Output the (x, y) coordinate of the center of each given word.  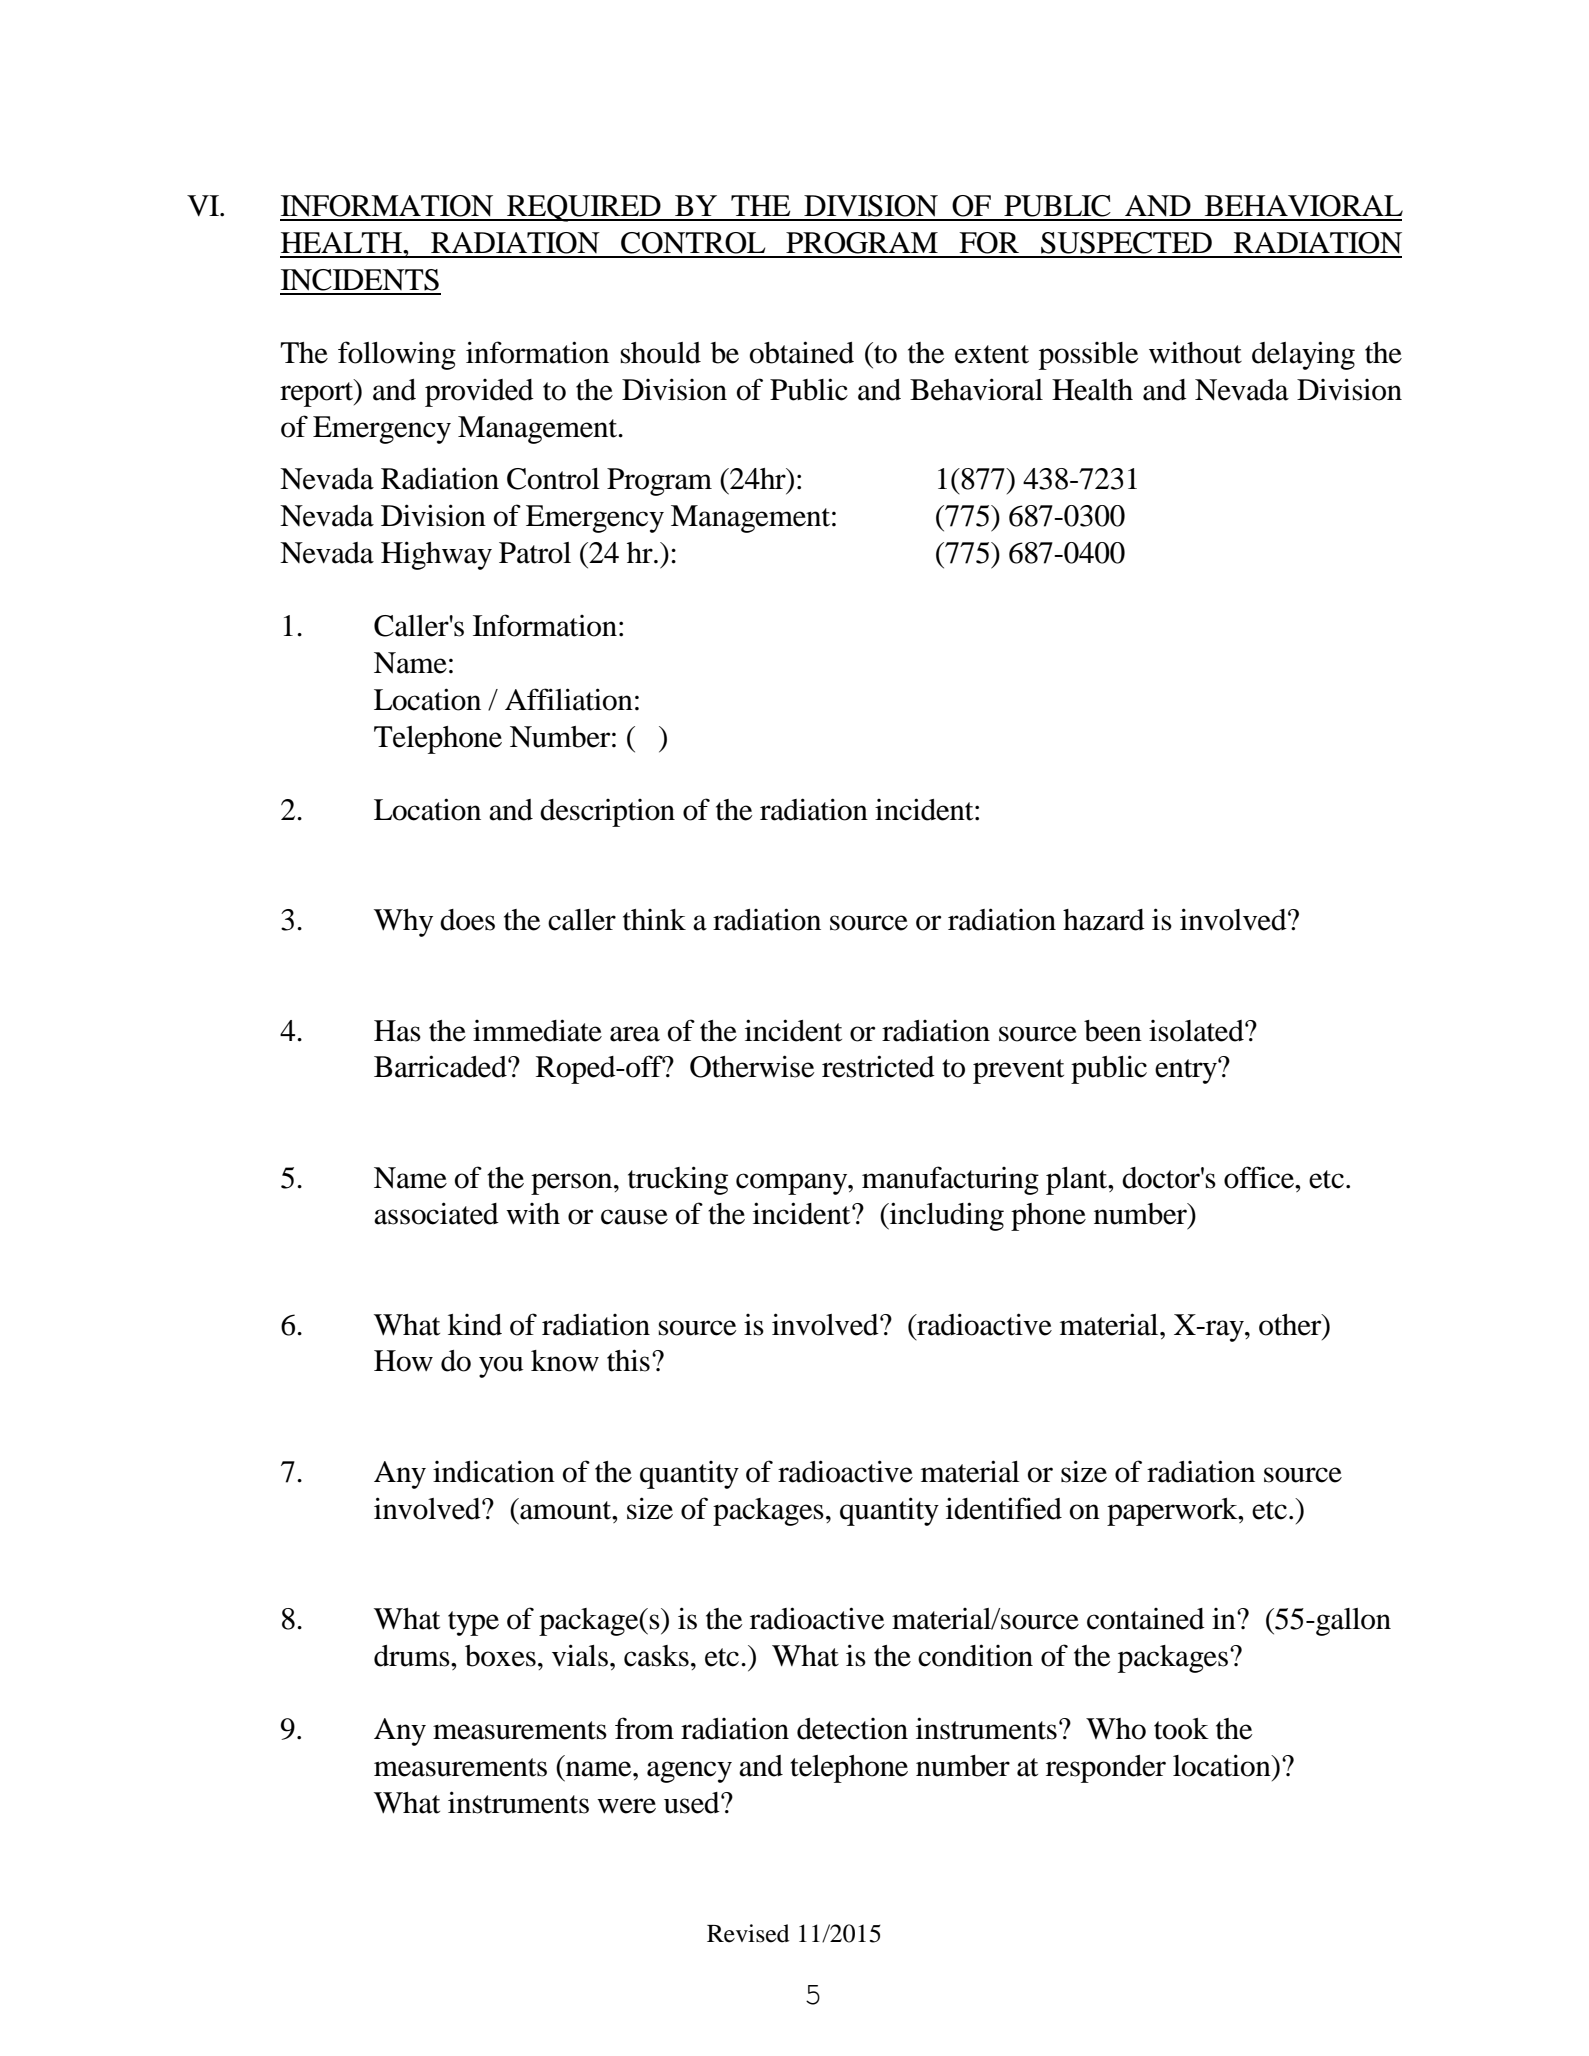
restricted (878, 1066)
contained (1146, 1619)
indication (494, 1471)
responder (1106, 1769)
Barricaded (441, 1066)
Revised (748, 1933)
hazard (1104, 920)
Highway (436, 555)
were (626, 1806)
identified (1004, 1508)
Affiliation (569, 699)
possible (1088, 356)
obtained (802, 352)
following (397, 355)
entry (1187, 1071)
